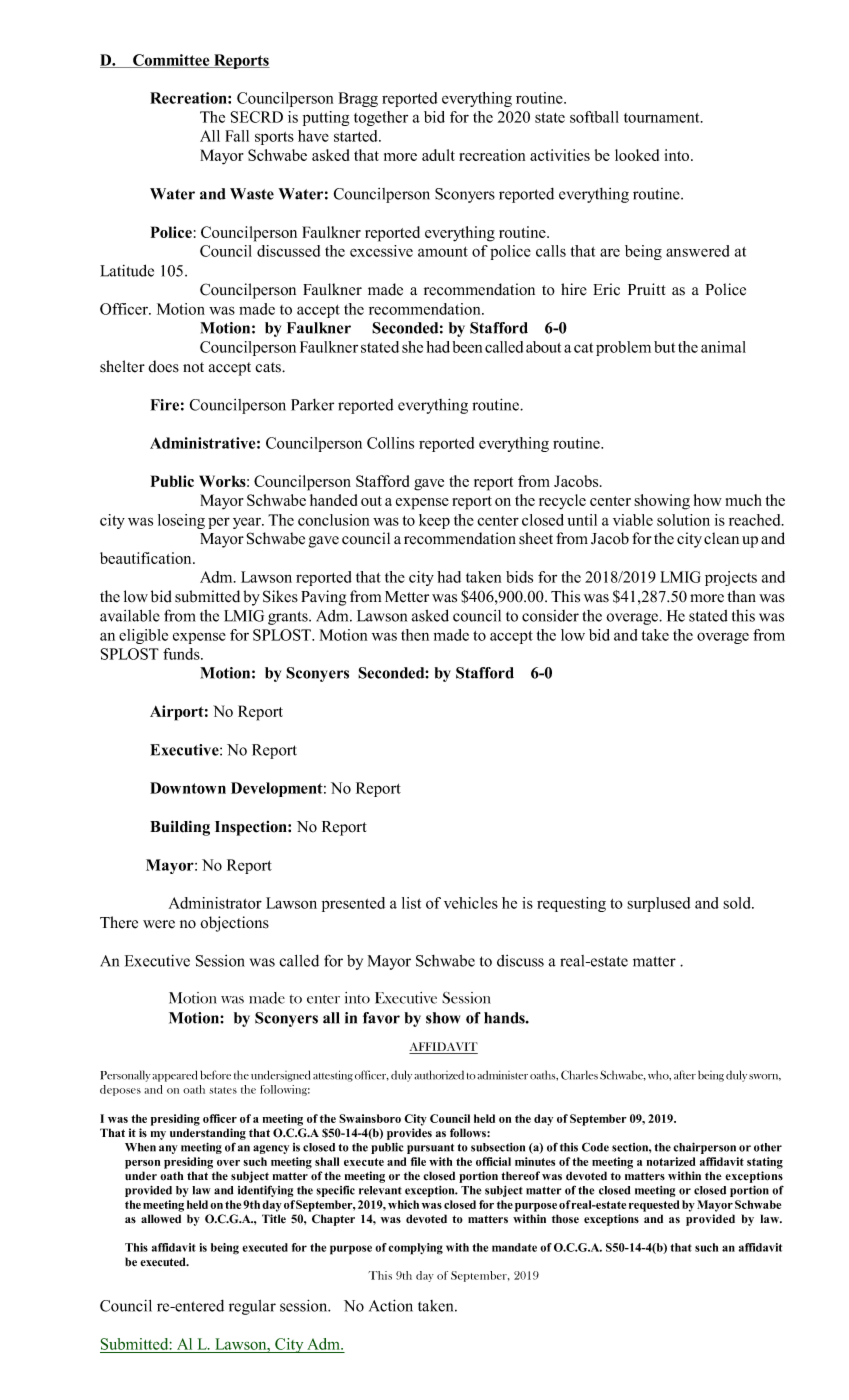  I want to click on objections, so click(234, 924).
